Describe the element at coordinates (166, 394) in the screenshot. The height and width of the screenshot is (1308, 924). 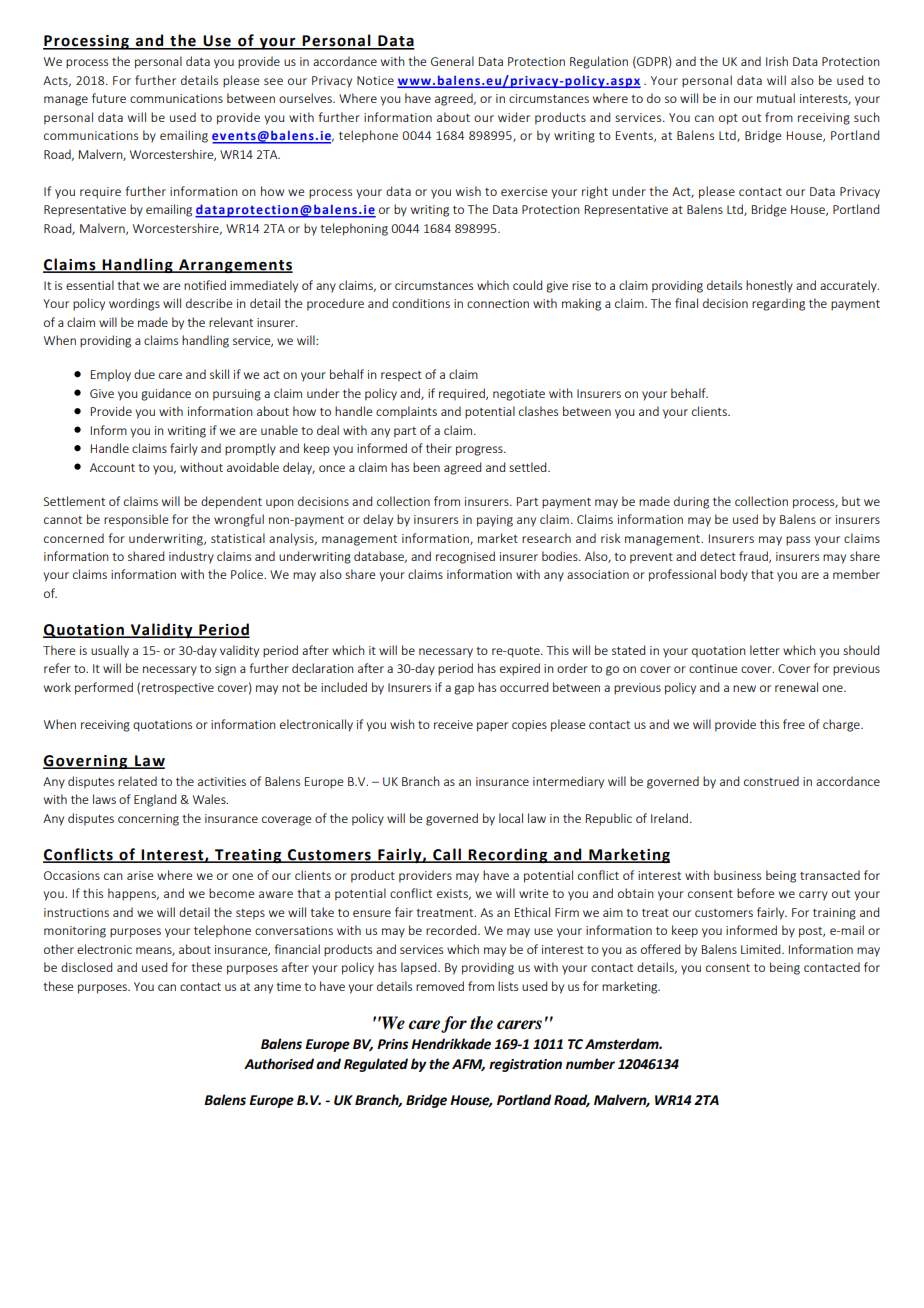
I see `guidance` at that location.
